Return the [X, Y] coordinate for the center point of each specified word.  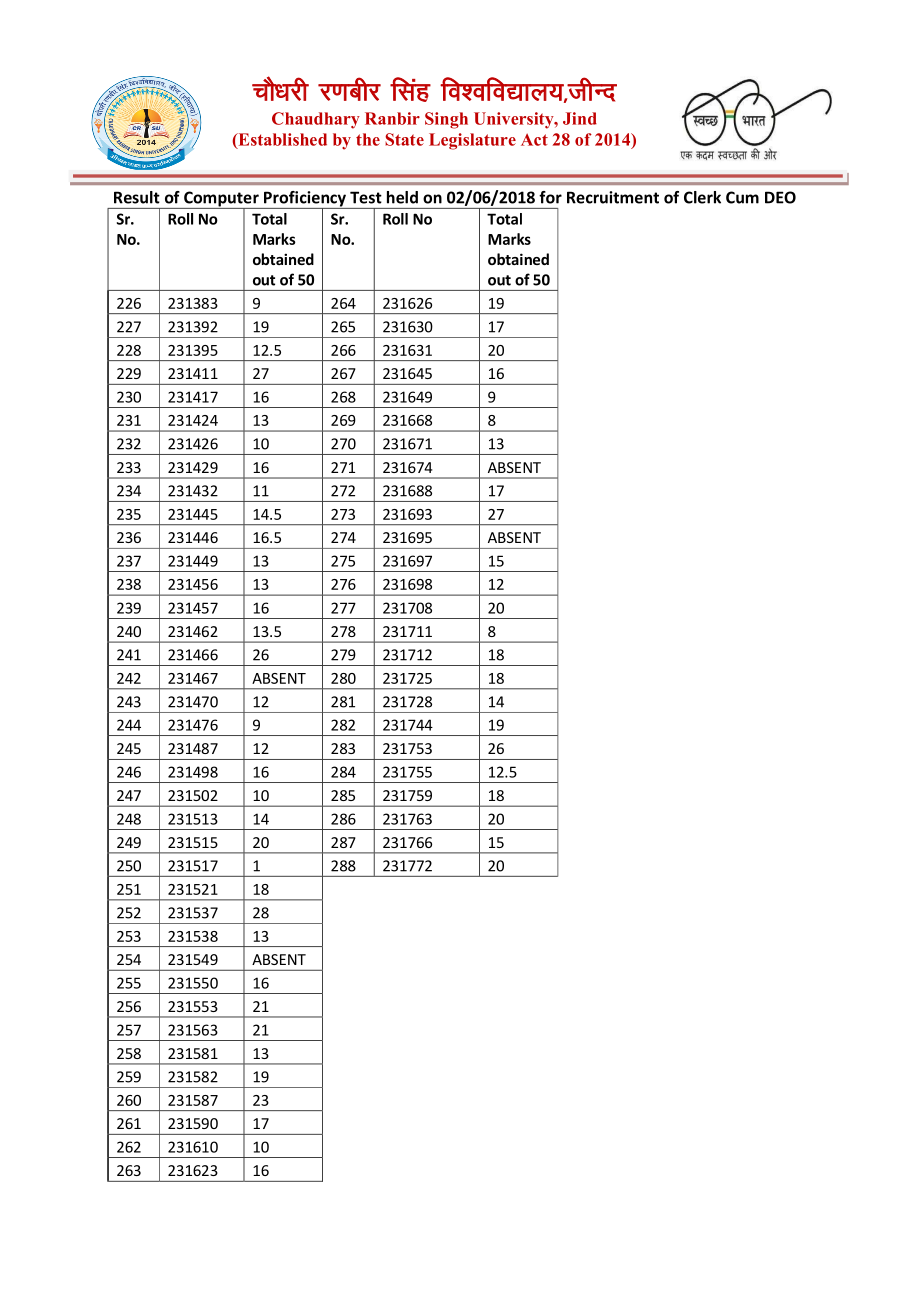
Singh [446, 120]
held [402, 197]
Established [281, 140]
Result [137, 197]
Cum [742, 197]
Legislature [472, 141]
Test [366, 197]
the [368, 139]
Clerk [702, 197]
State [404, 139]
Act [534, 139]
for [550, 197]
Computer [221, 200]
